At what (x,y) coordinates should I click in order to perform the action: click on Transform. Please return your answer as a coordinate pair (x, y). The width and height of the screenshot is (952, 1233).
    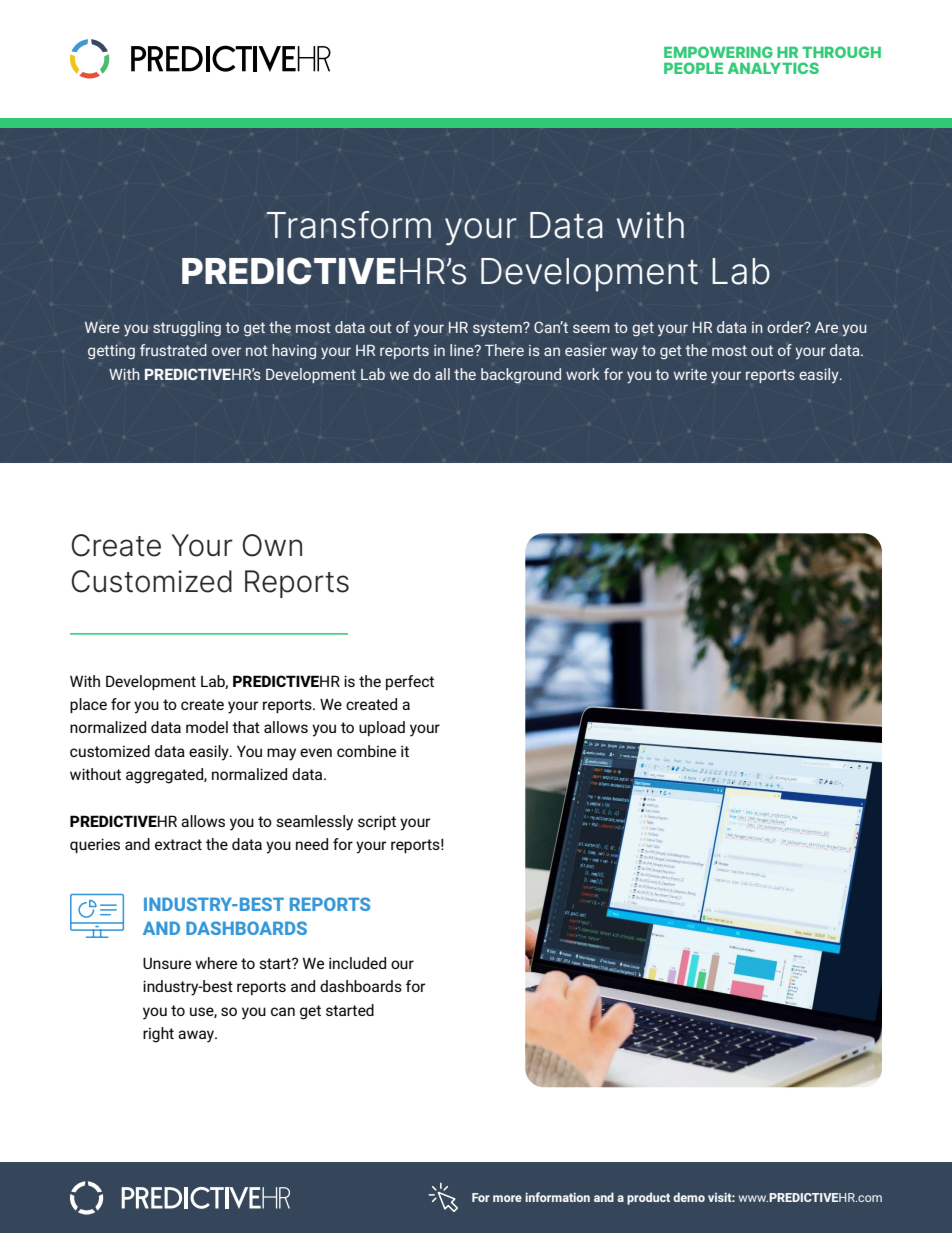
    Looking at the image, I should click on (348, 225).
